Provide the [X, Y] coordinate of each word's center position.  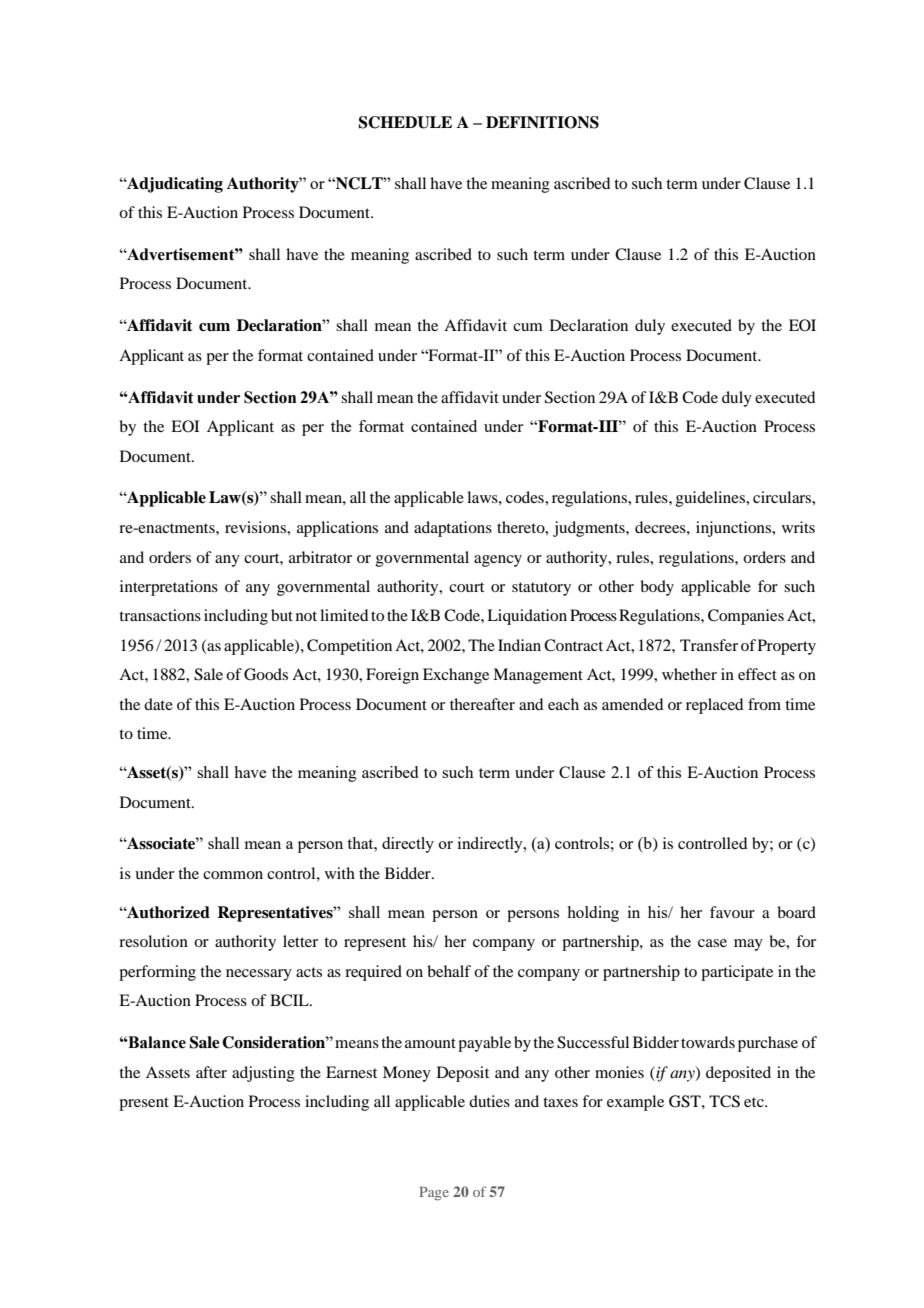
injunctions [735, 529]
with [340, 873]
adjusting [263, 1074]
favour [732, 912]
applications [337, 529]
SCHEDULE [405, 122]
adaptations [453, 529]
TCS [724, 1101]
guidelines [712, 499]
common [233, 875]
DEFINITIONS [542, 122]
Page [434, 1194]
